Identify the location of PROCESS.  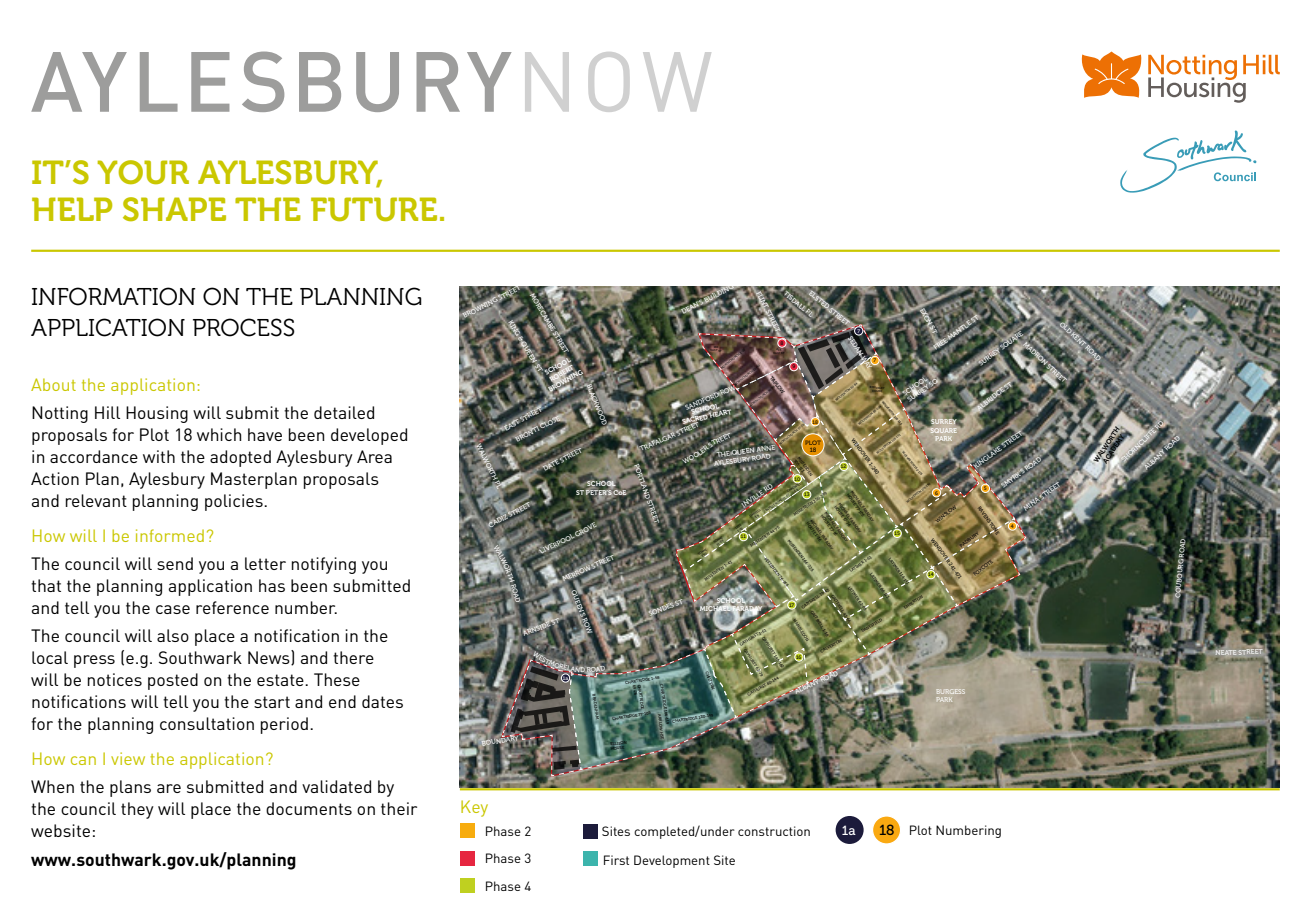
(244, 327).
